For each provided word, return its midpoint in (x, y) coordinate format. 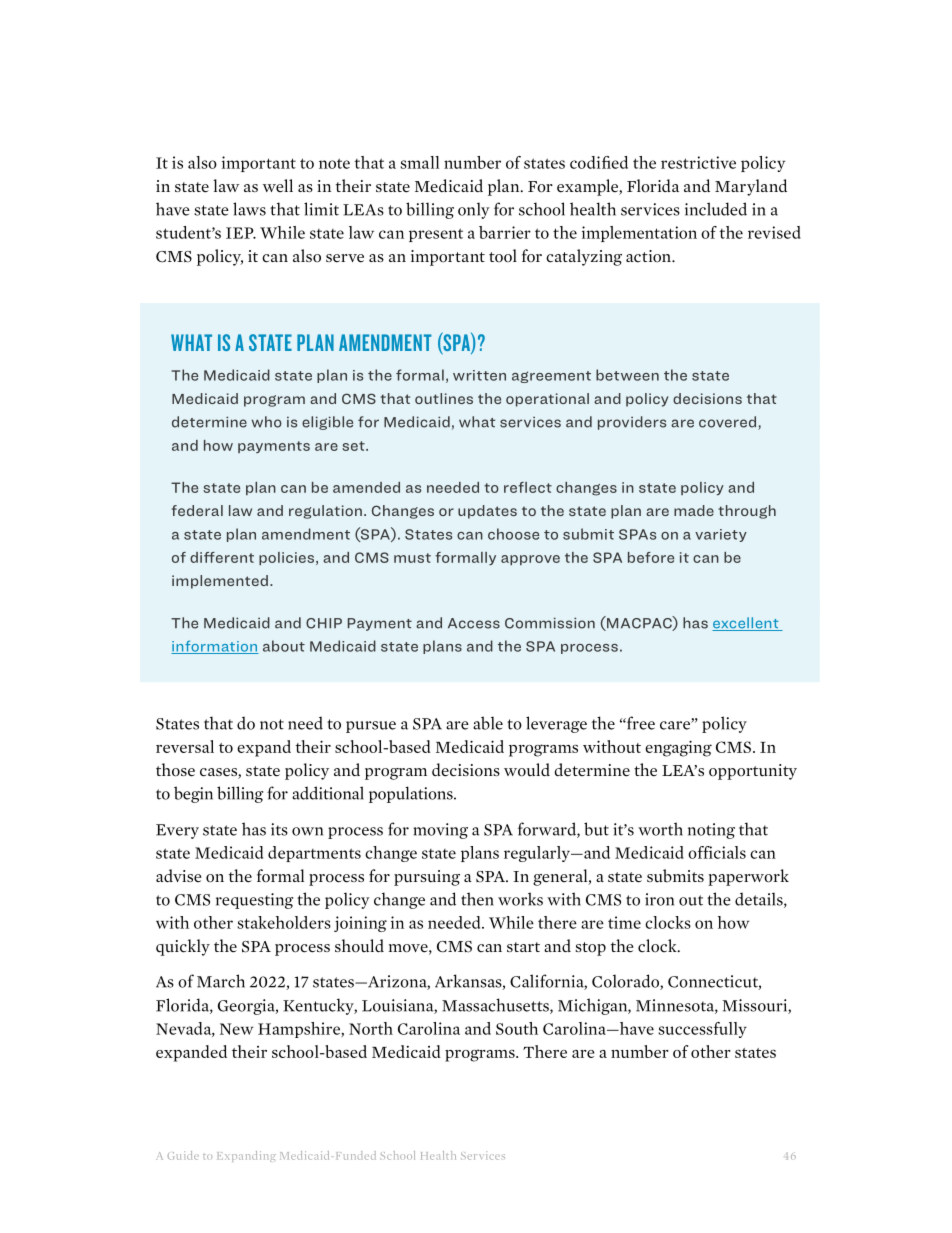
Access (474, 623)
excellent (746, 624)
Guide (183, 1155)
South (517, 1028)
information (215, 647)
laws (249, 209)
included (716, 209)
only (474, 210)
